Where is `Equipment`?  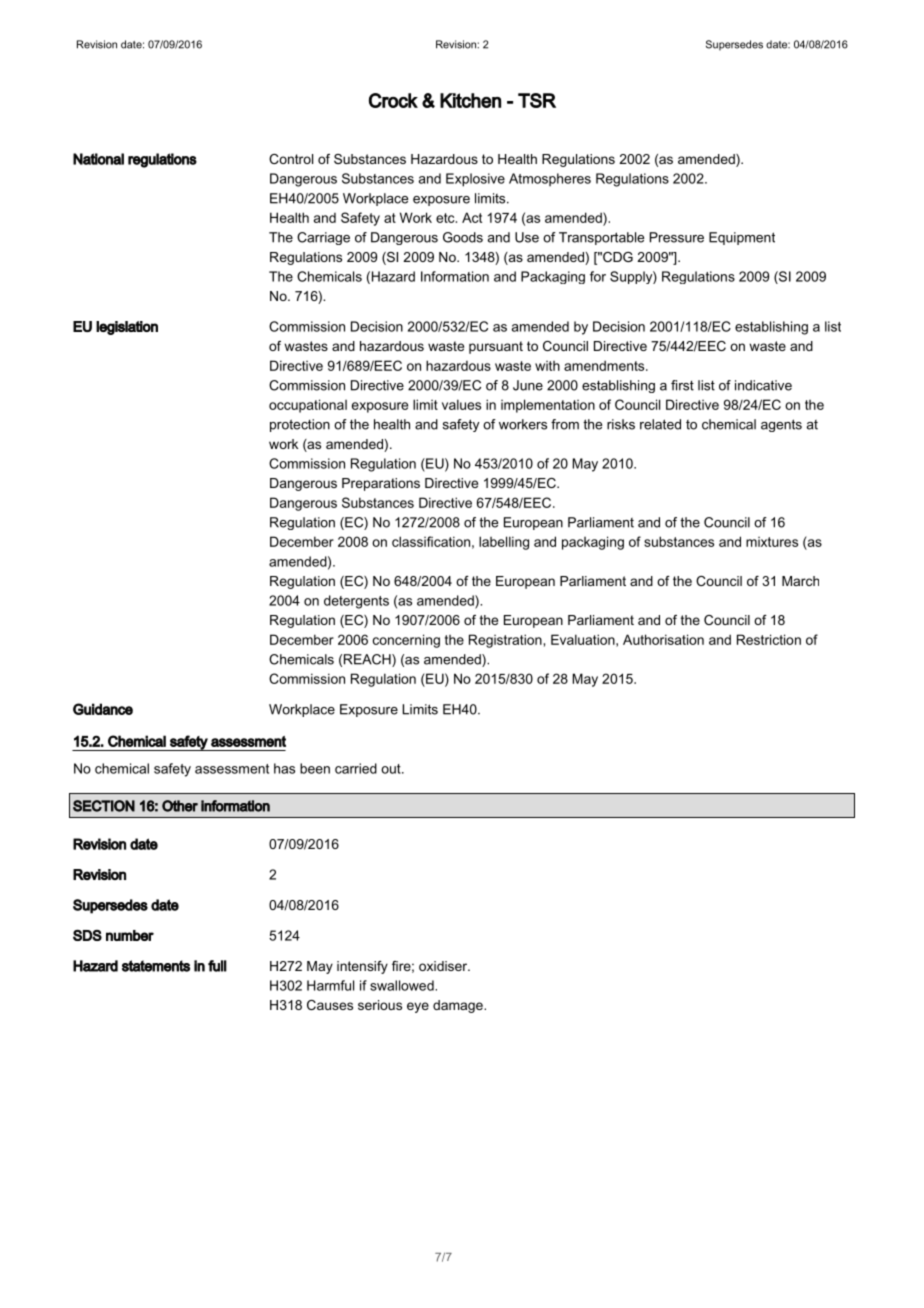 Equipment is located at coordinates (742, 238).
